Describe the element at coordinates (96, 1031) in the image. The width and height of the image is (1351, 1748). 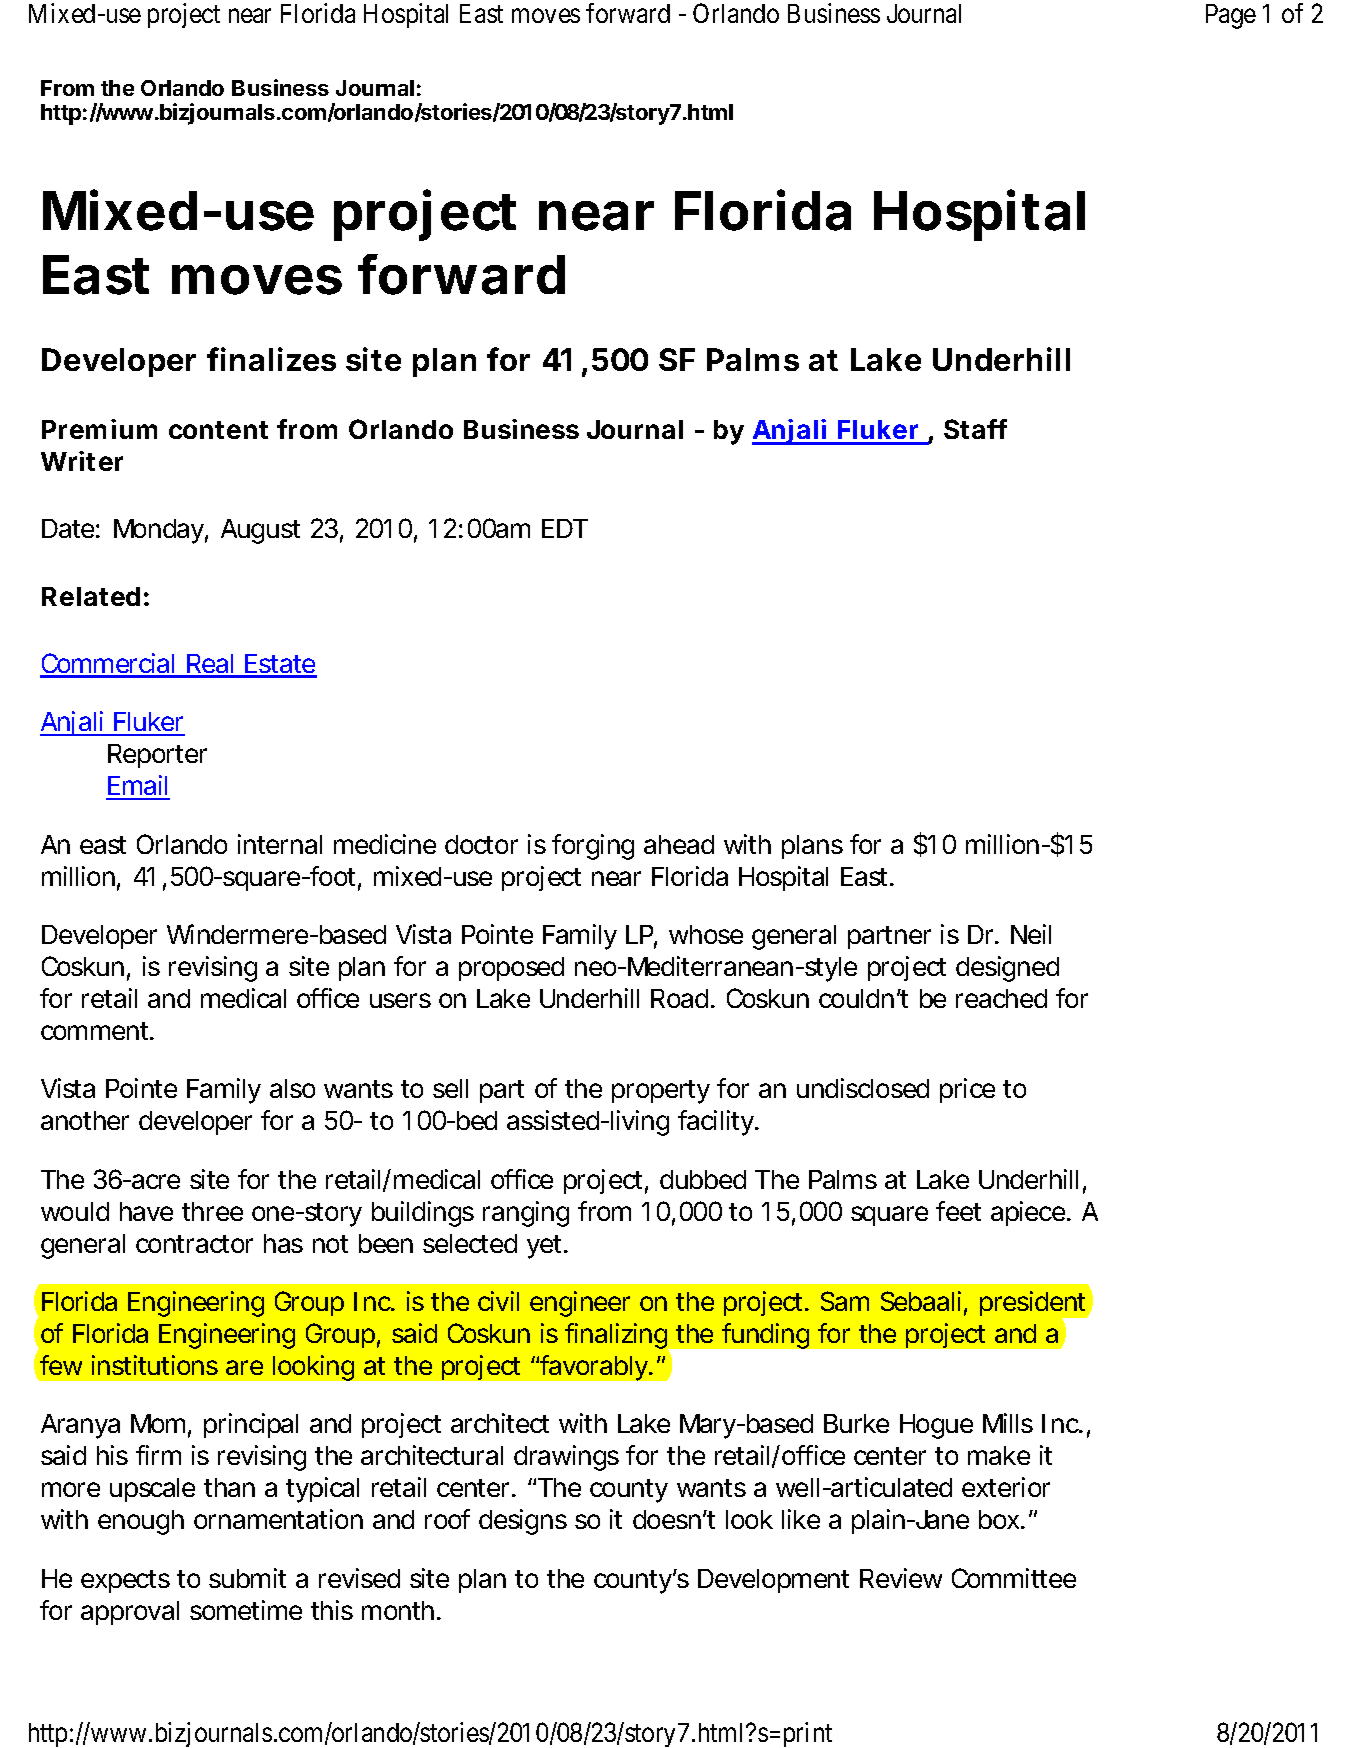
I see `comment` at that location.
